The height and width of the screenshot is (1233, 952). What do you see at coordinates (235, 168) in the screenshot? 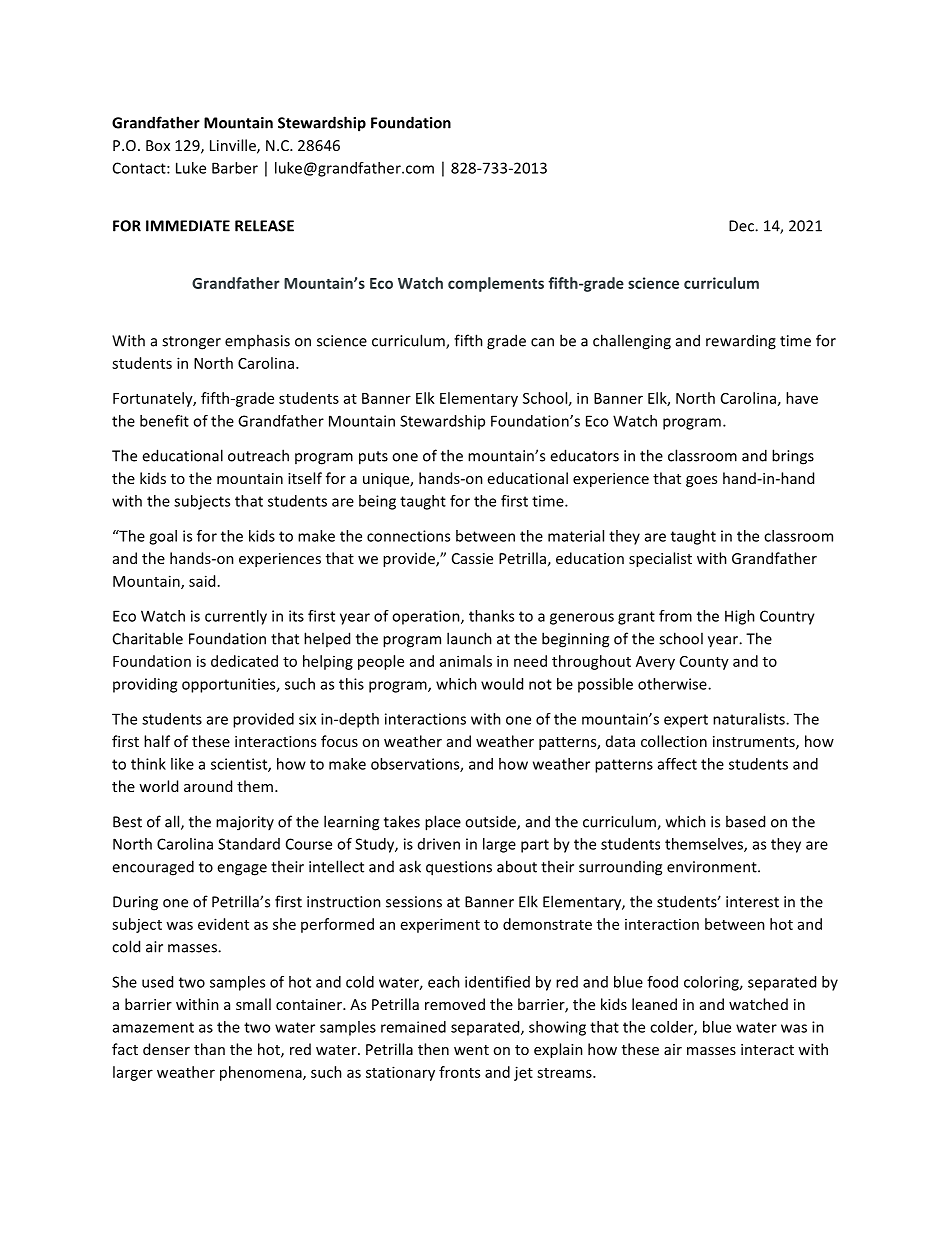
I see `Barber` at bounding box center [235, 168].
